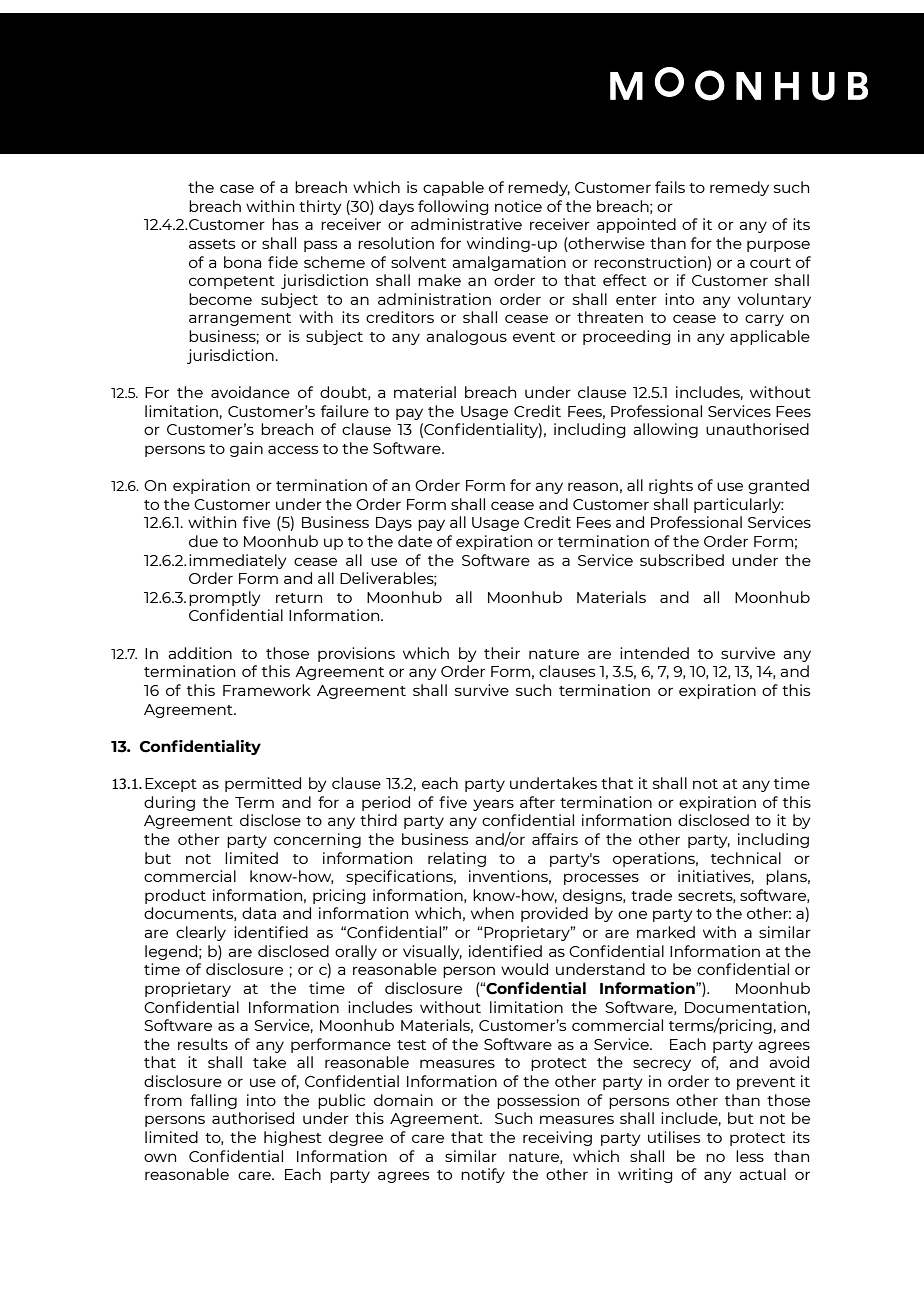  I want to click on falling, so click(213, 1101).
